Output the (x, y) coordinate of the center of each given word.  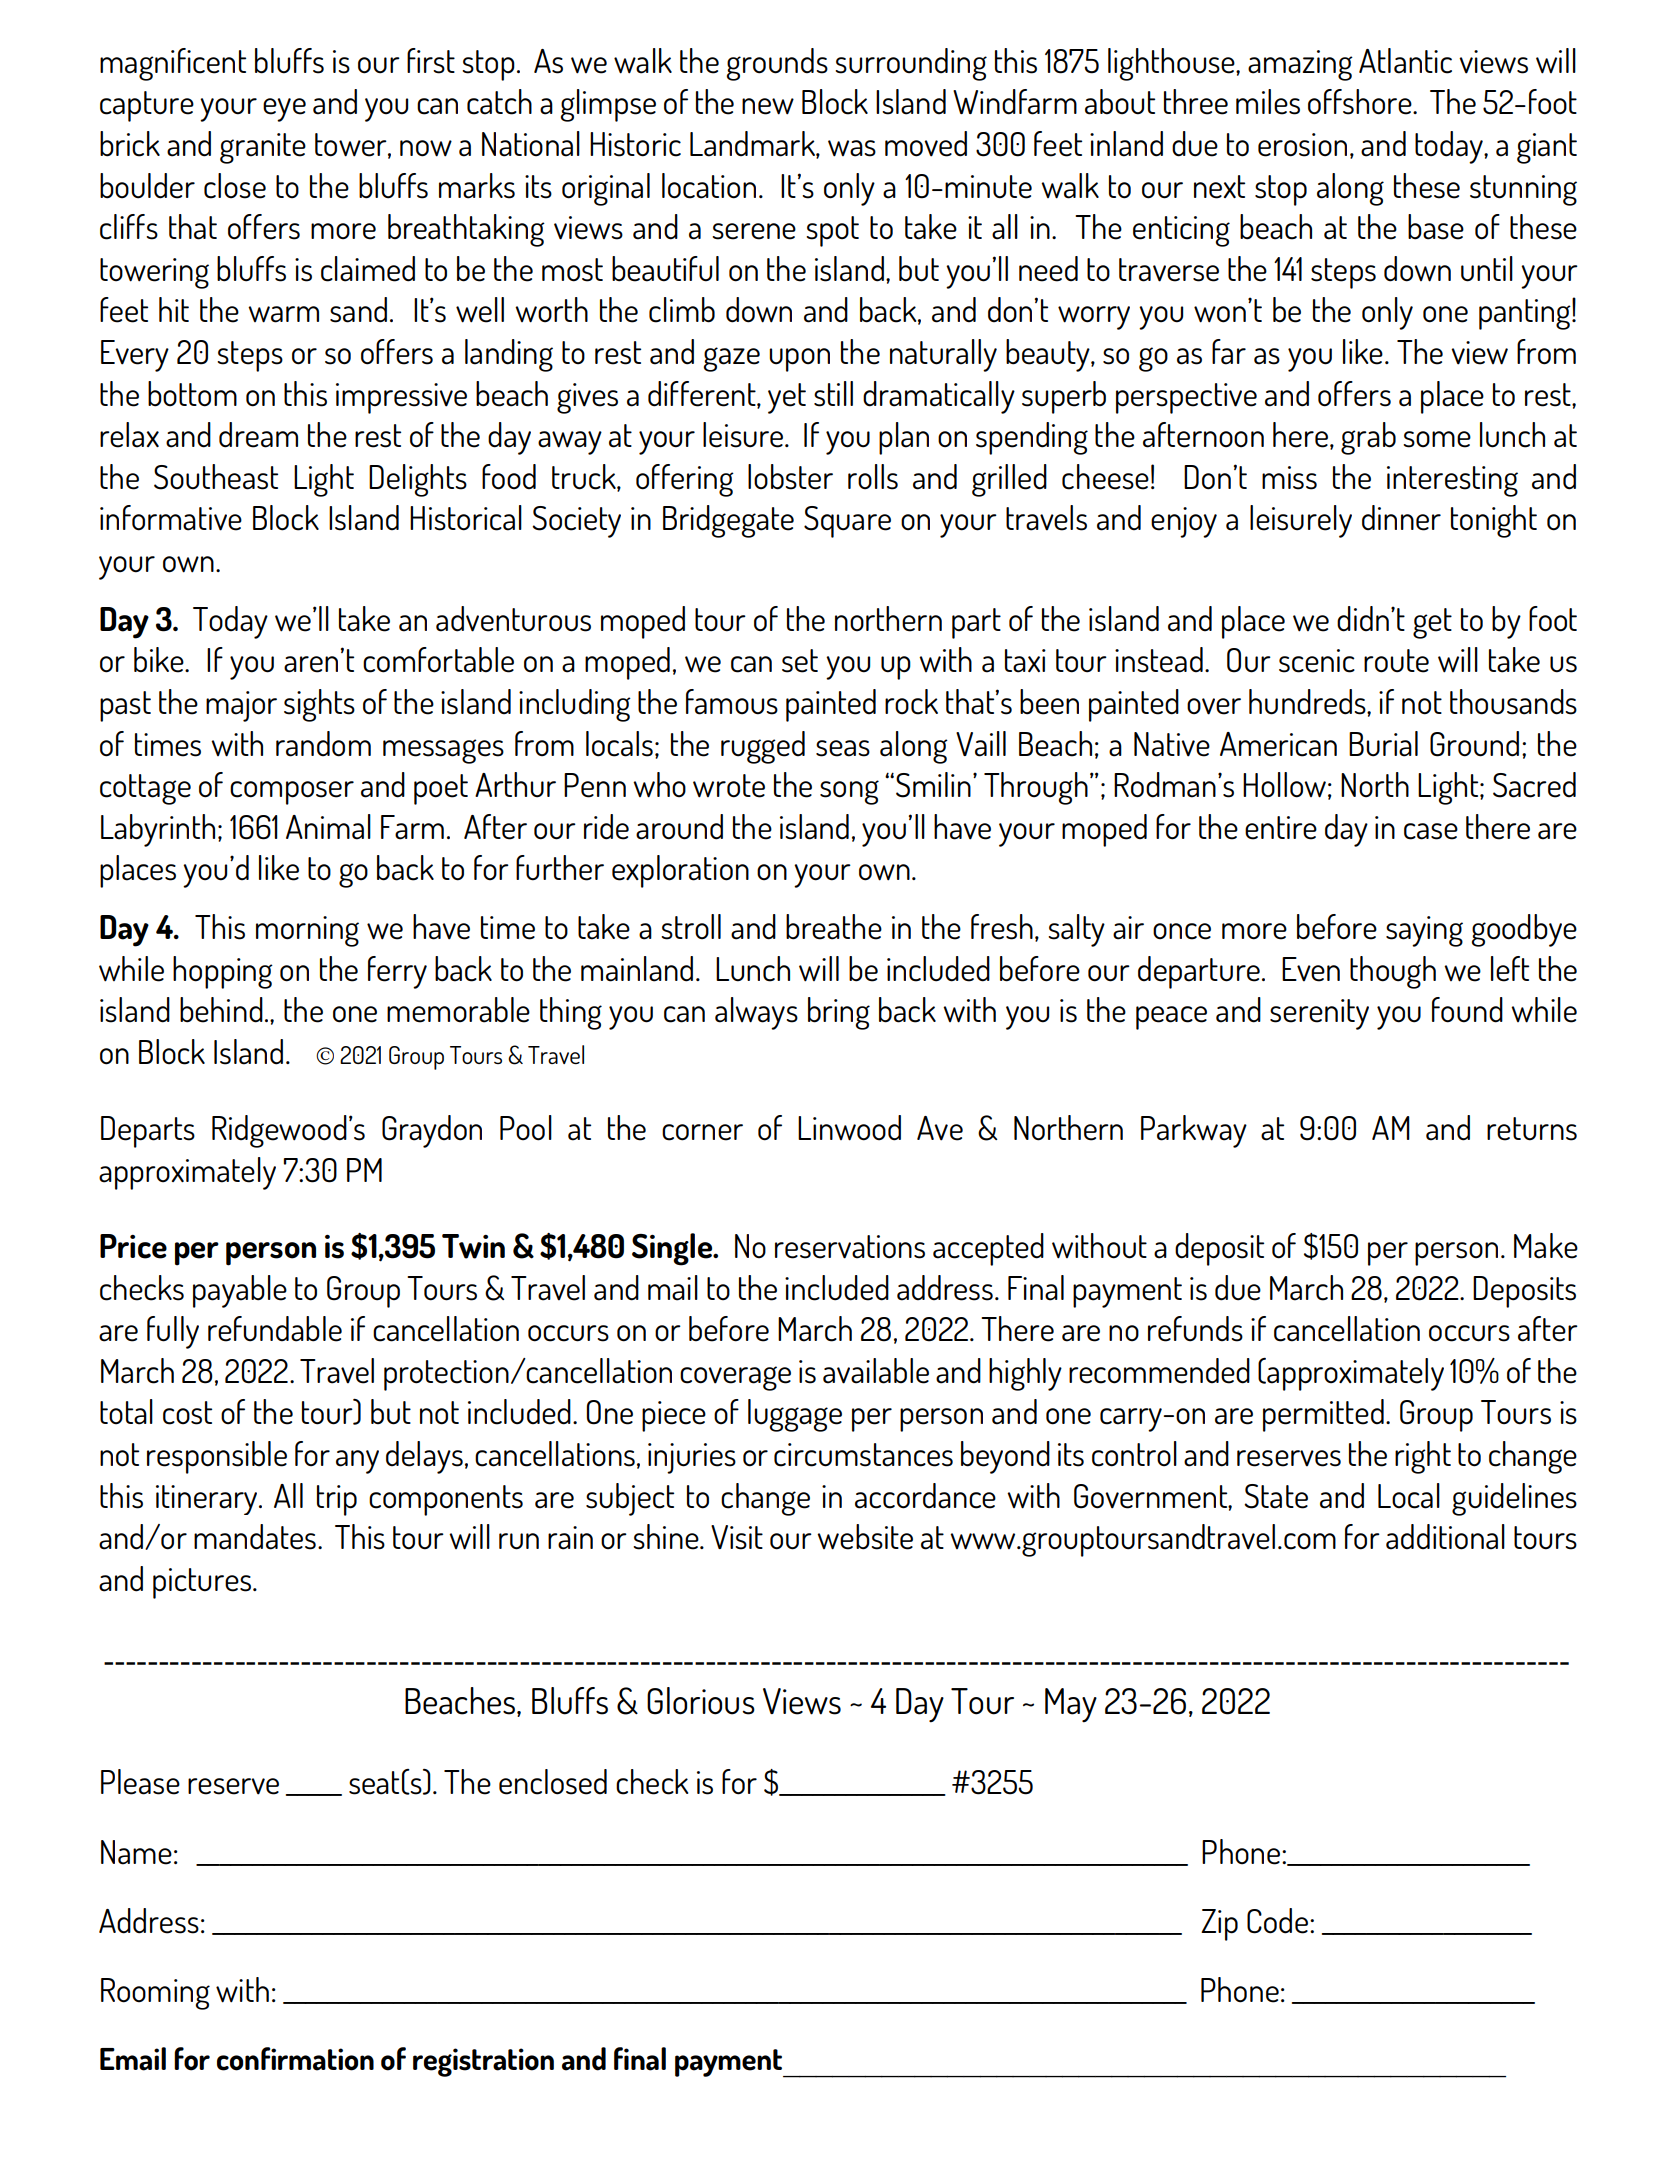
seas (843, 748)
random (323, 744)
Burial (1383, 744)
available (876, 1371)
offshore (1361, 102)
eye (284, 110)
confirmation (295, 2059)
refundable (275, 1329)
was (852, 148)
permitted (1323, 1415)
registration (483, 2062)
